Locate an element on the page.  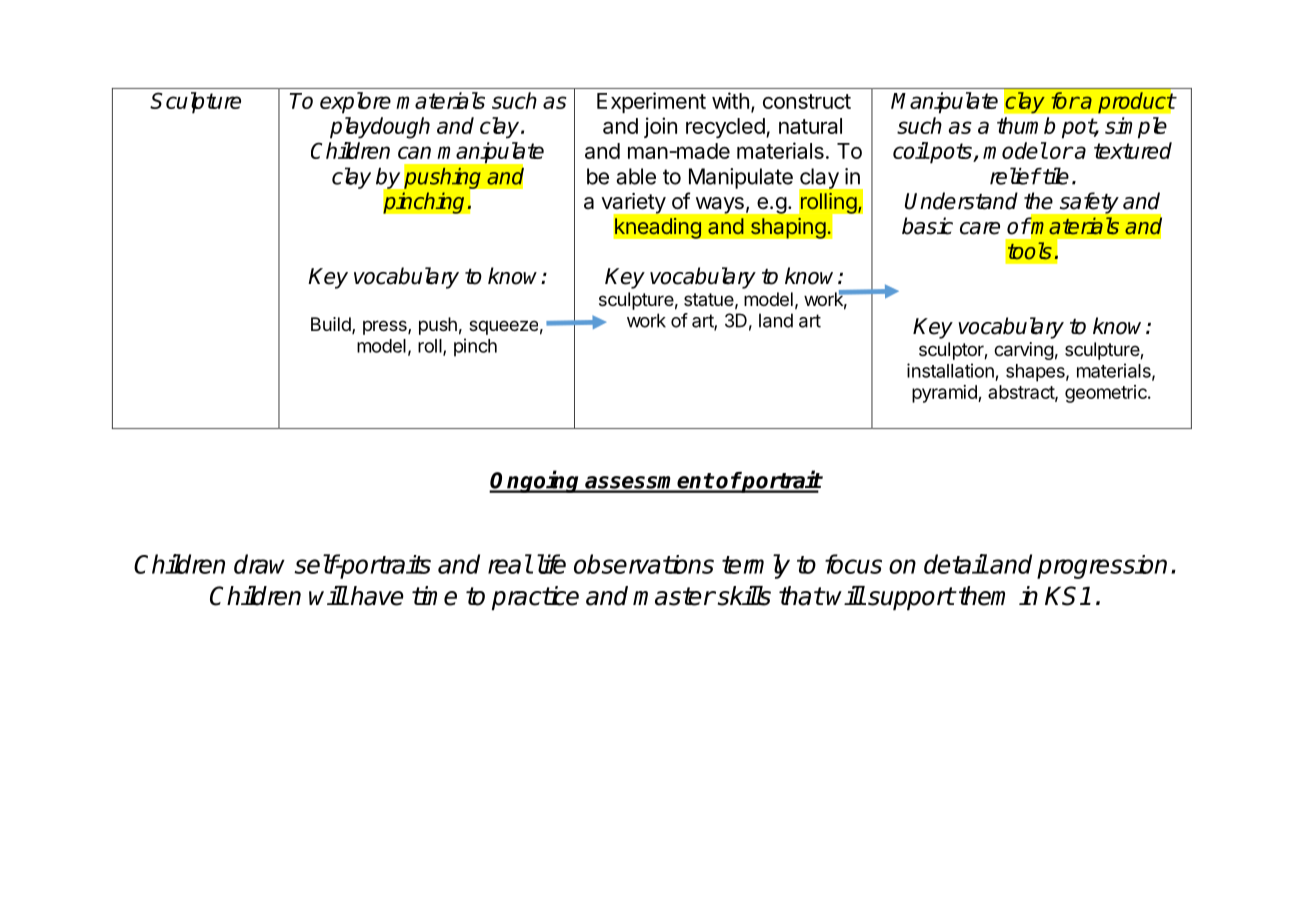
explore is located at coordinates (355, 103).
